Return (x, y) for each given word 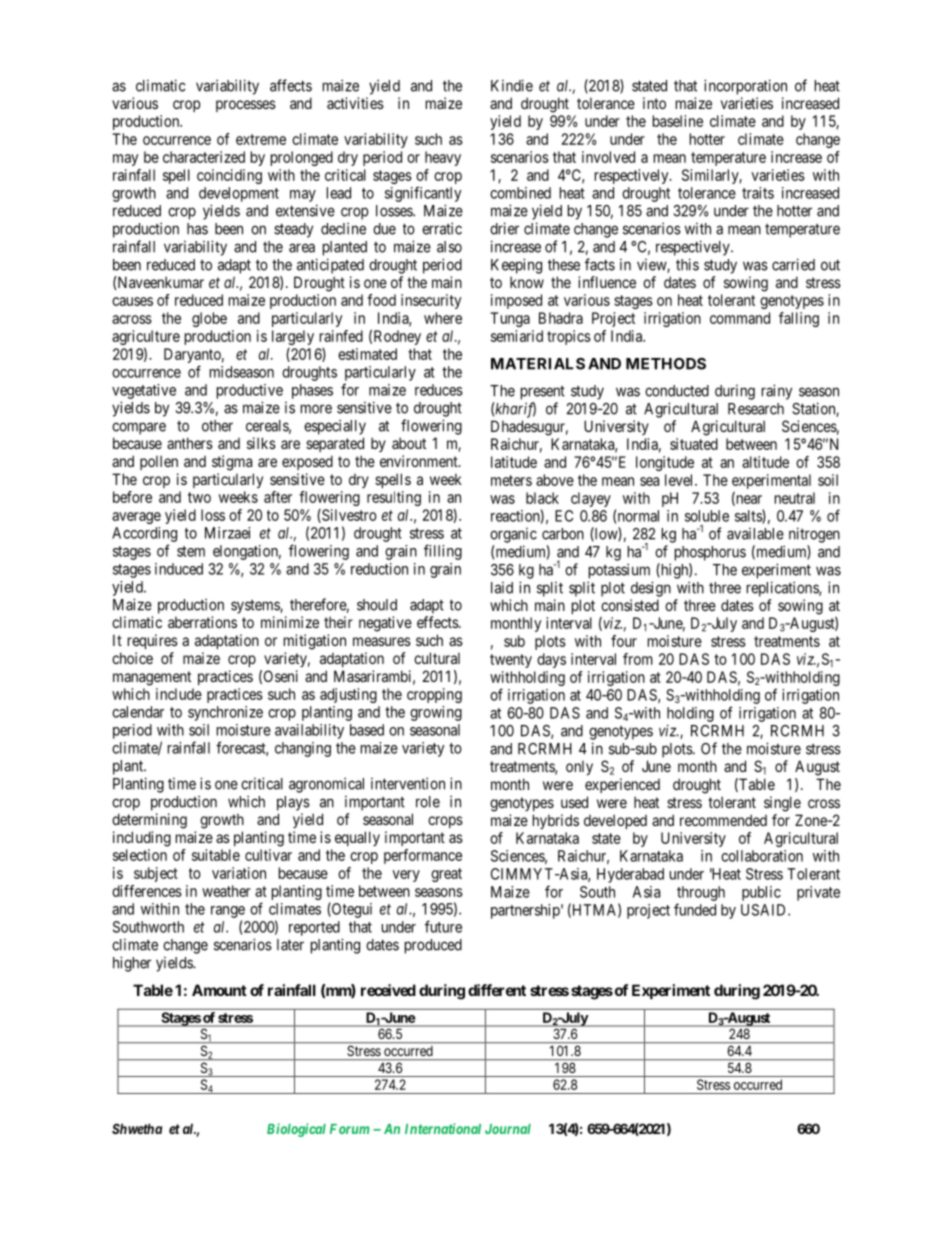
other (217, 426)
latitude (514, 462)
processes (246, 106)
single (782, 804)
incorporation (745, 87)
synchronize (225, 713)
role (428, 802)
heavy (443, 158)
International (443, 1128)
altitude (765, 462)
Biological (296, 1130)
